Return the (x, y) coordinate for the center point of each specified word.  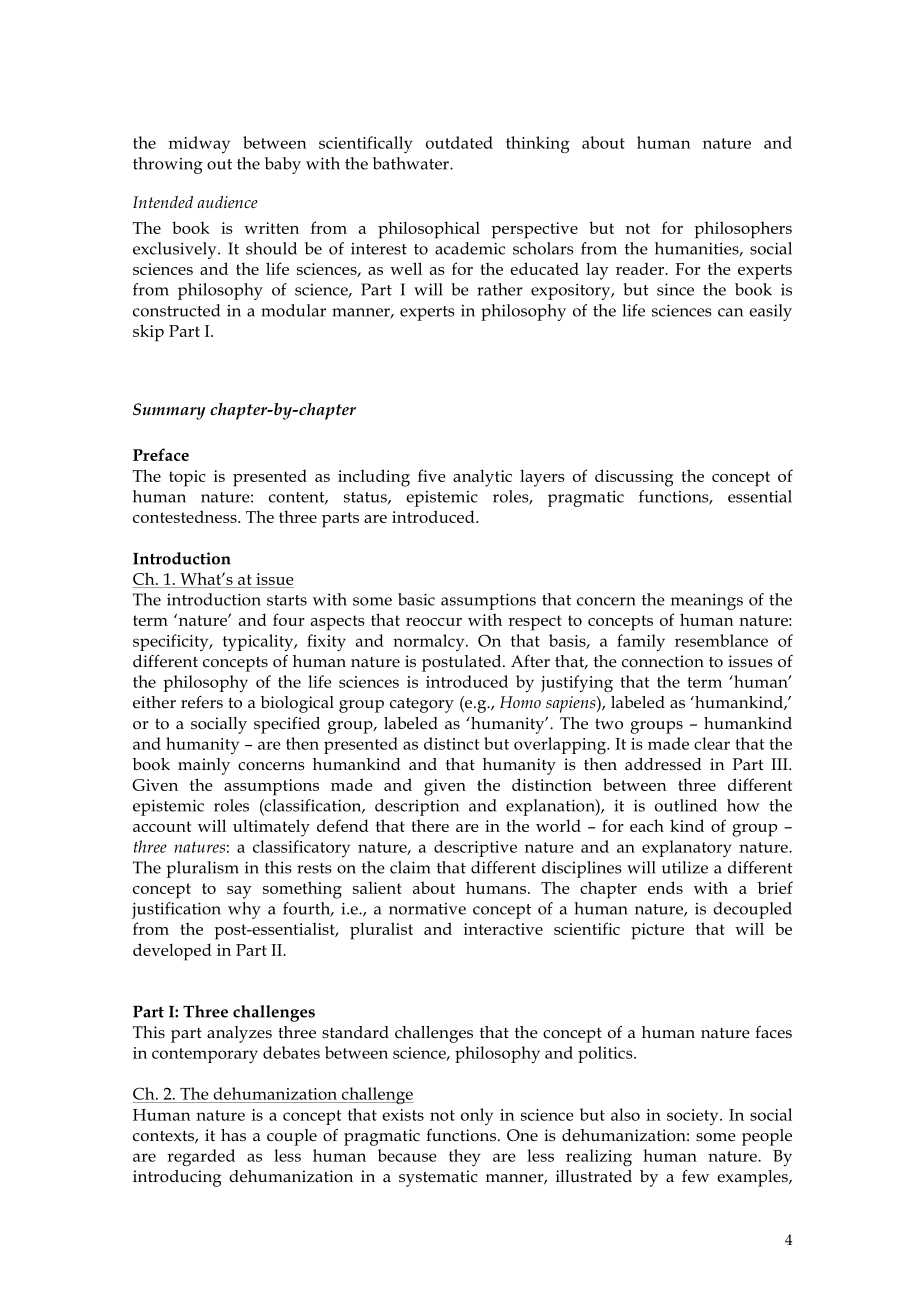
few (695, 1176)
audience (228, 202)
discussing (634, 478)
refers (202, 702)
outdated (459, 142)
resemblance (721, 640)
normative (427, 909)
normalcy (430, 642)
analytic (482, 478)
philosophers (743, 230)
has (233, 1135)
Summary (169, 411)
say (239, 892)
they (465, 1157)
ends (665, 887)
